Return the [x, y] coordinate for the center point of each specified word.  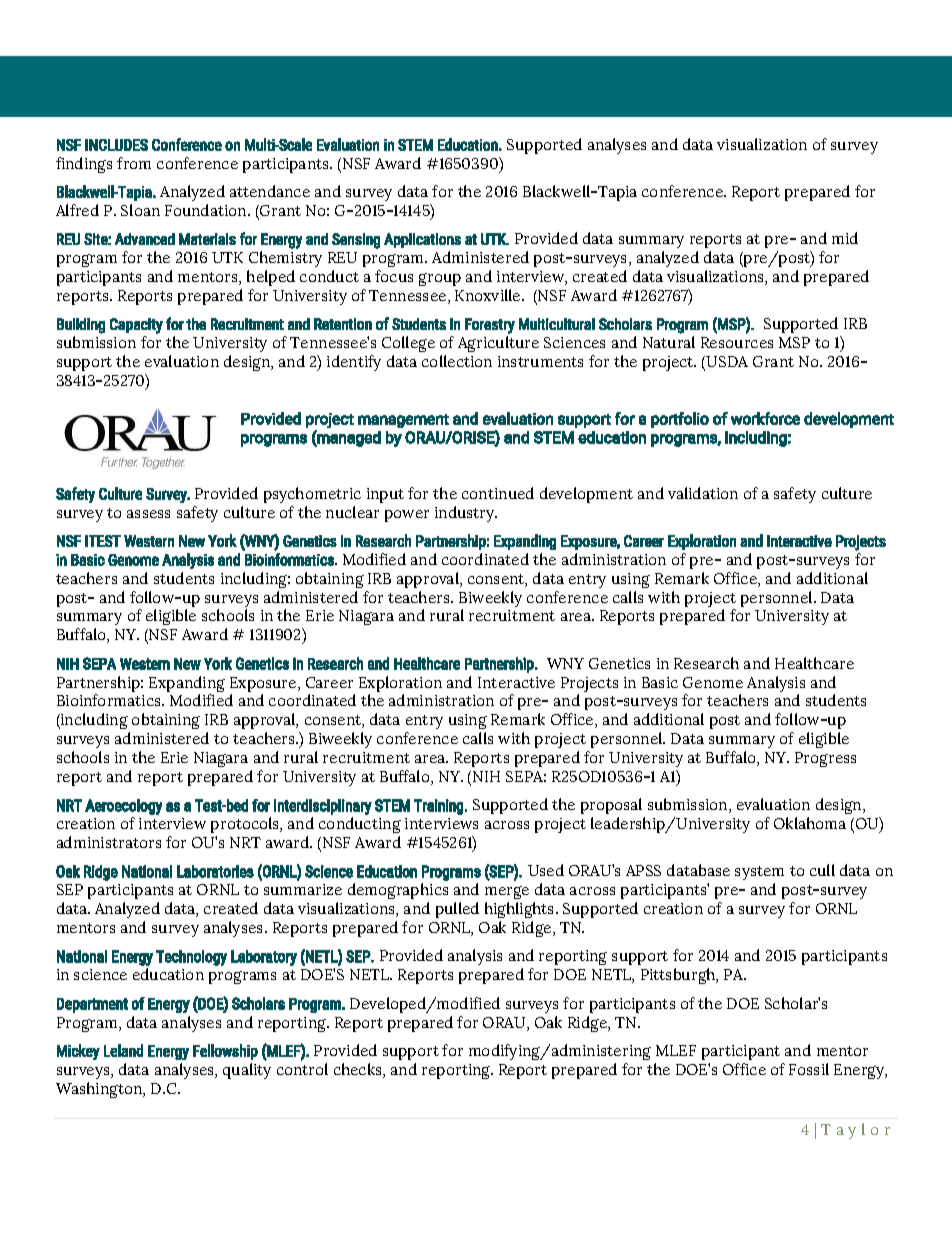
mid [845, 238]
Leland [123, 1050]
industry [466, 514]
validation [703, 493]
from [134, 163]
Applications [422, 240]
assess [148, 514]
